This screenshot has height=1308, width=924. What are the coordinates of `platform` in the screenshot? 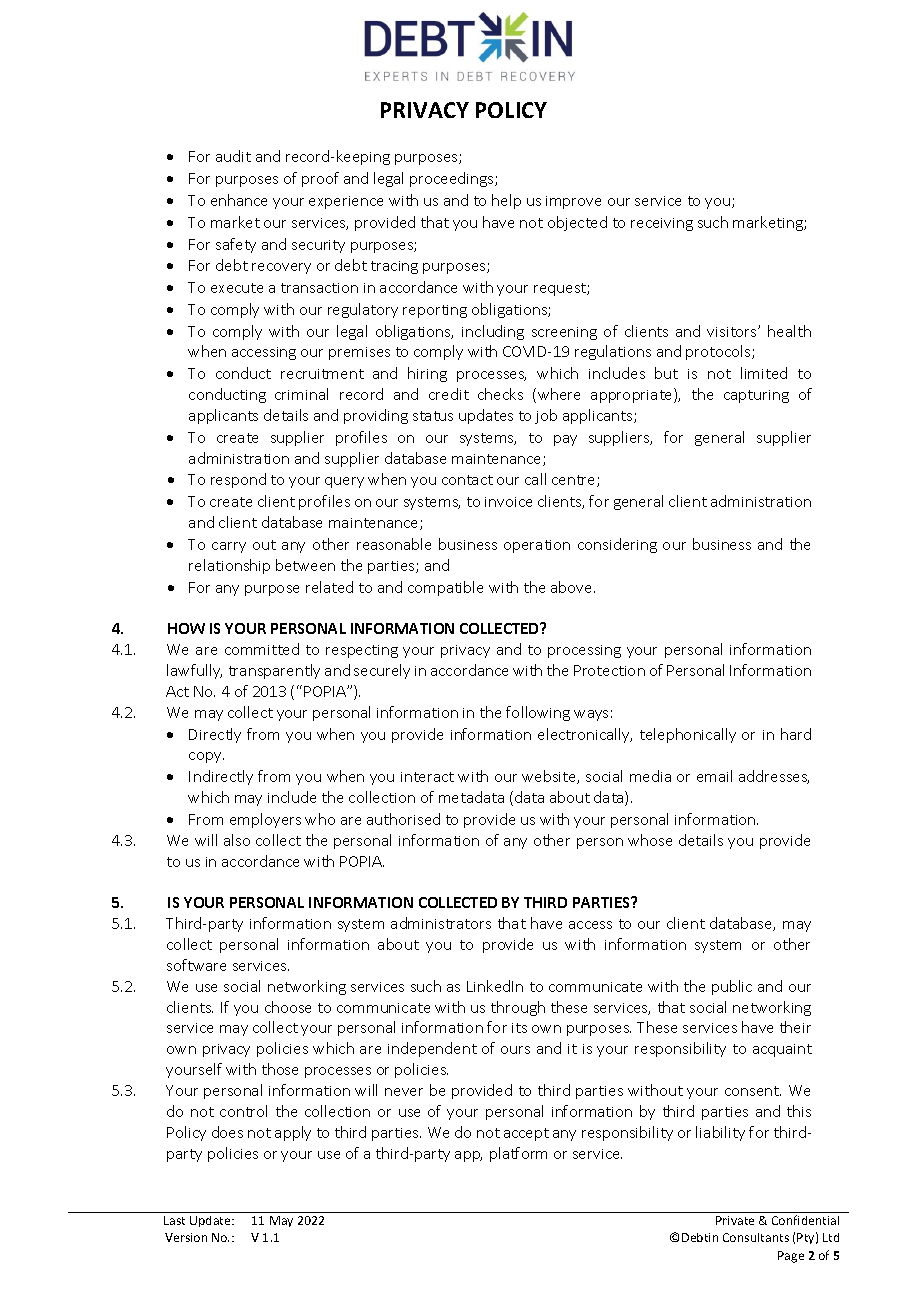 It's located at (518, 1154).
